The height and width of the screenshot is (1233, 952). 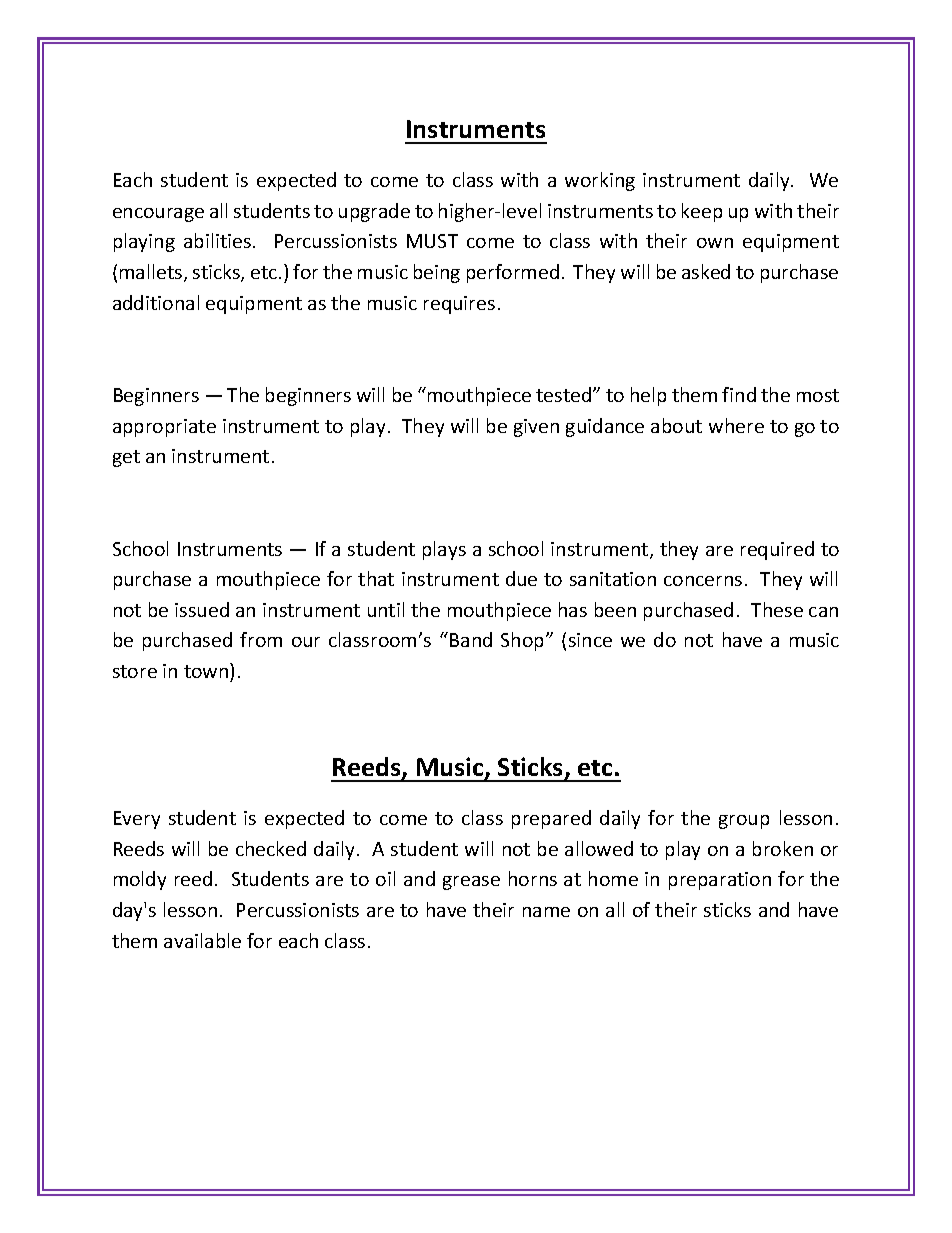 I want to click on encourage, so click(x=158, y=215).
